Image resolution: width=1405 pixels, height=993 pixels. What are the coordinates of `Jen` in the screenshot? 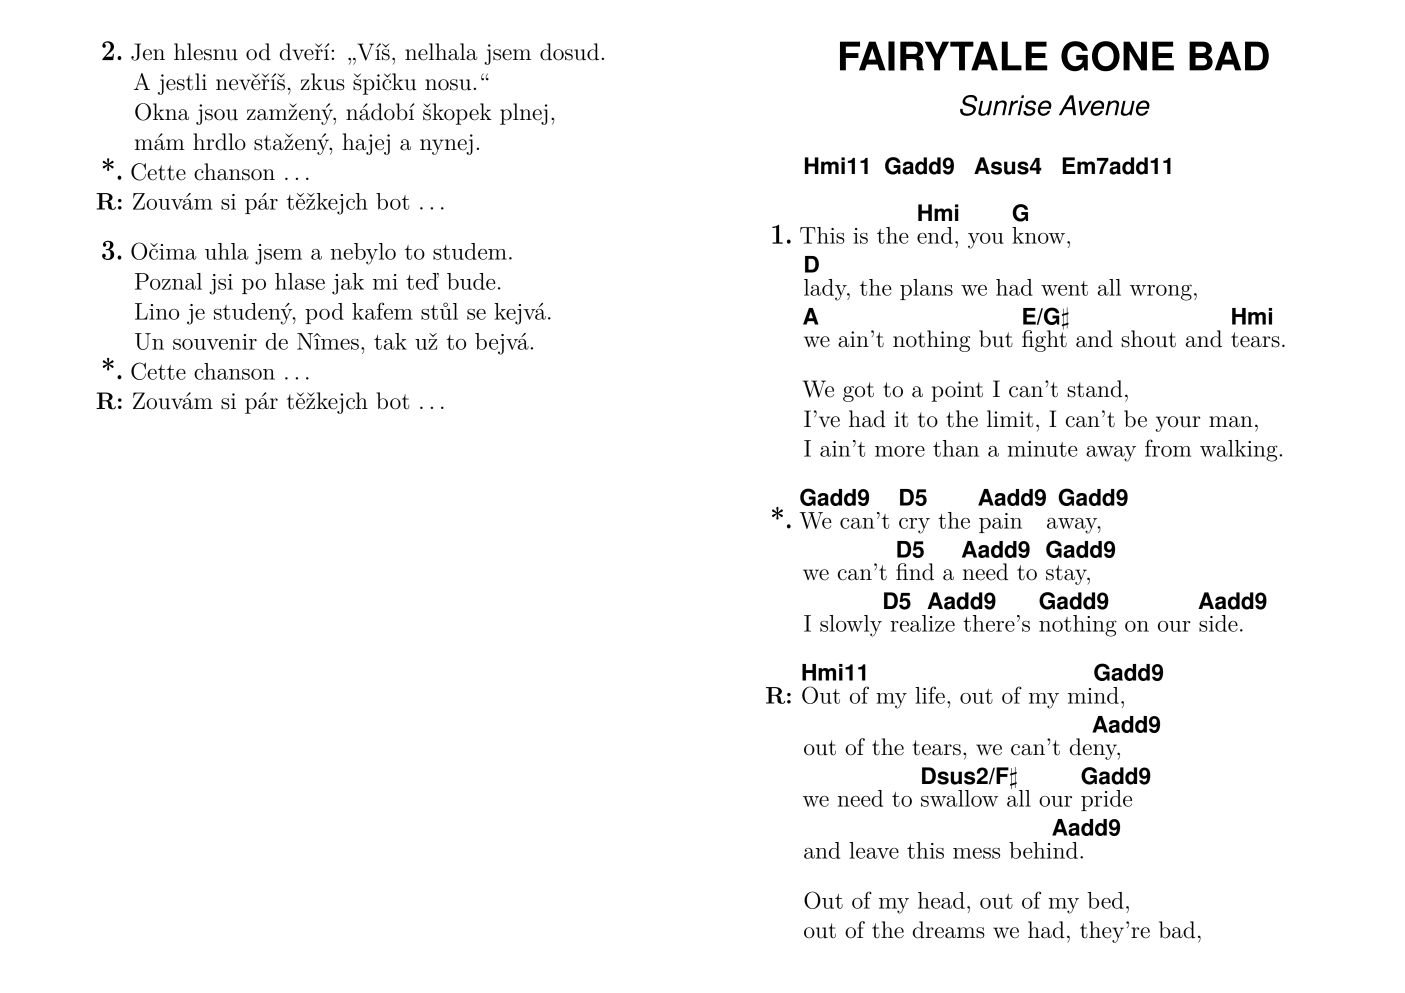 It's located at (148, 52).
